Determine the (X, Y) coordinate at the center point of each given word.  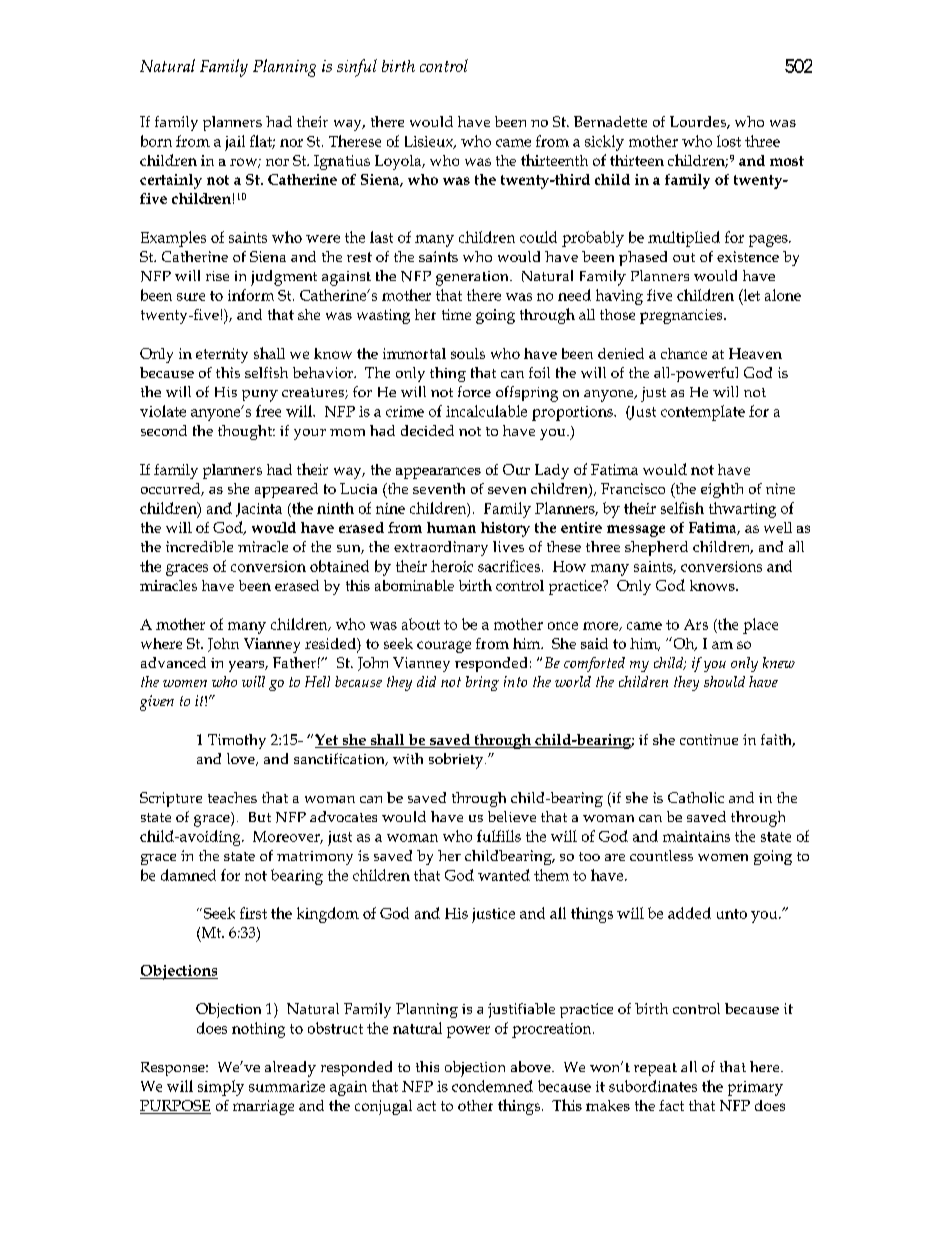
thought (246, 432)
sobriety (457, 761)
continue (709, 739)
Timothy (237, 741)
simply (221, 1088)
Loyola (399, 162)
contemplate (703, 413)
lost (729, 141)
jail (235, 143)
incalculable (486, 411)
